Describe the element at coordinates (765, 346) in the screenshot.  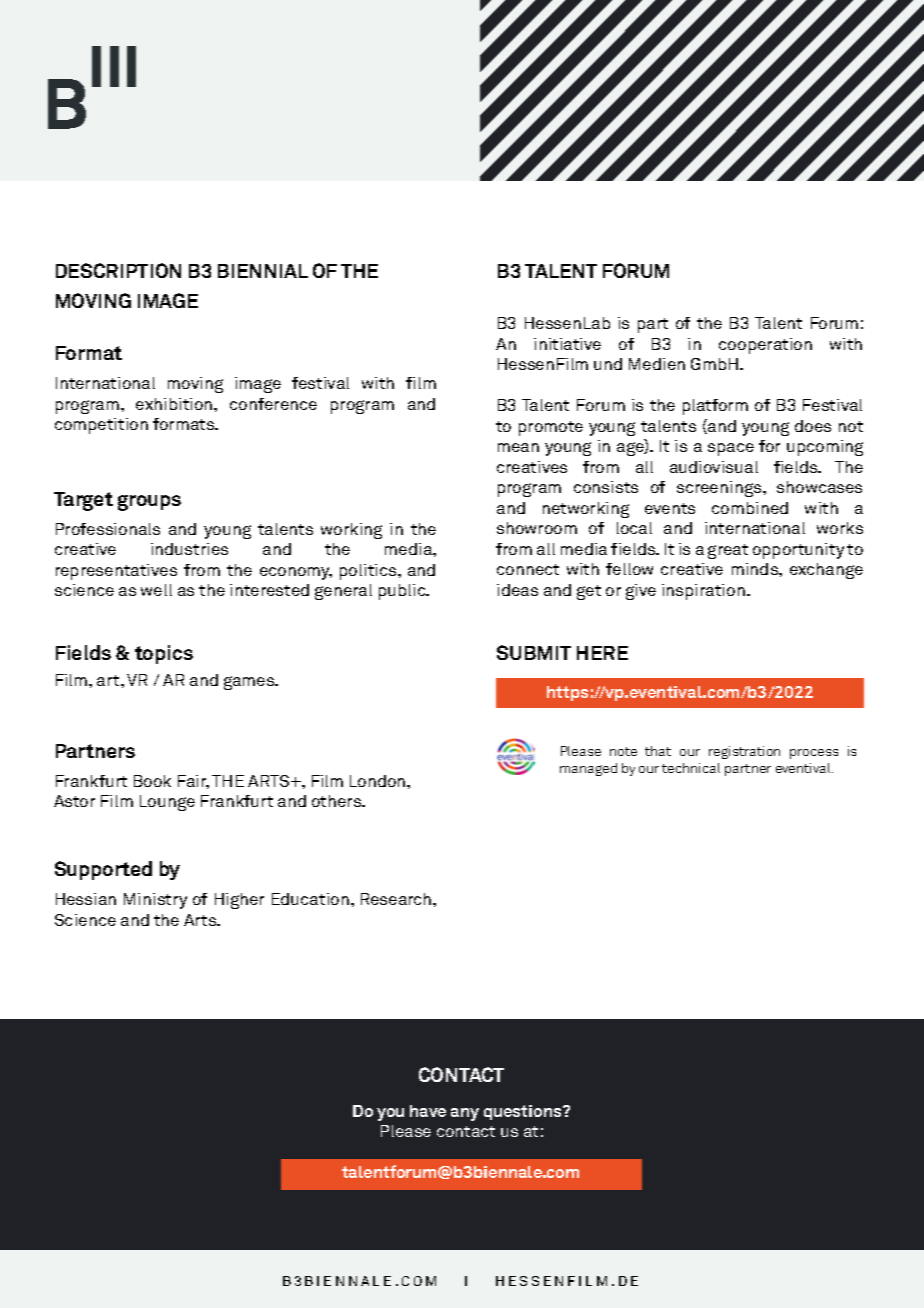
I see `cooperation` at that location.
